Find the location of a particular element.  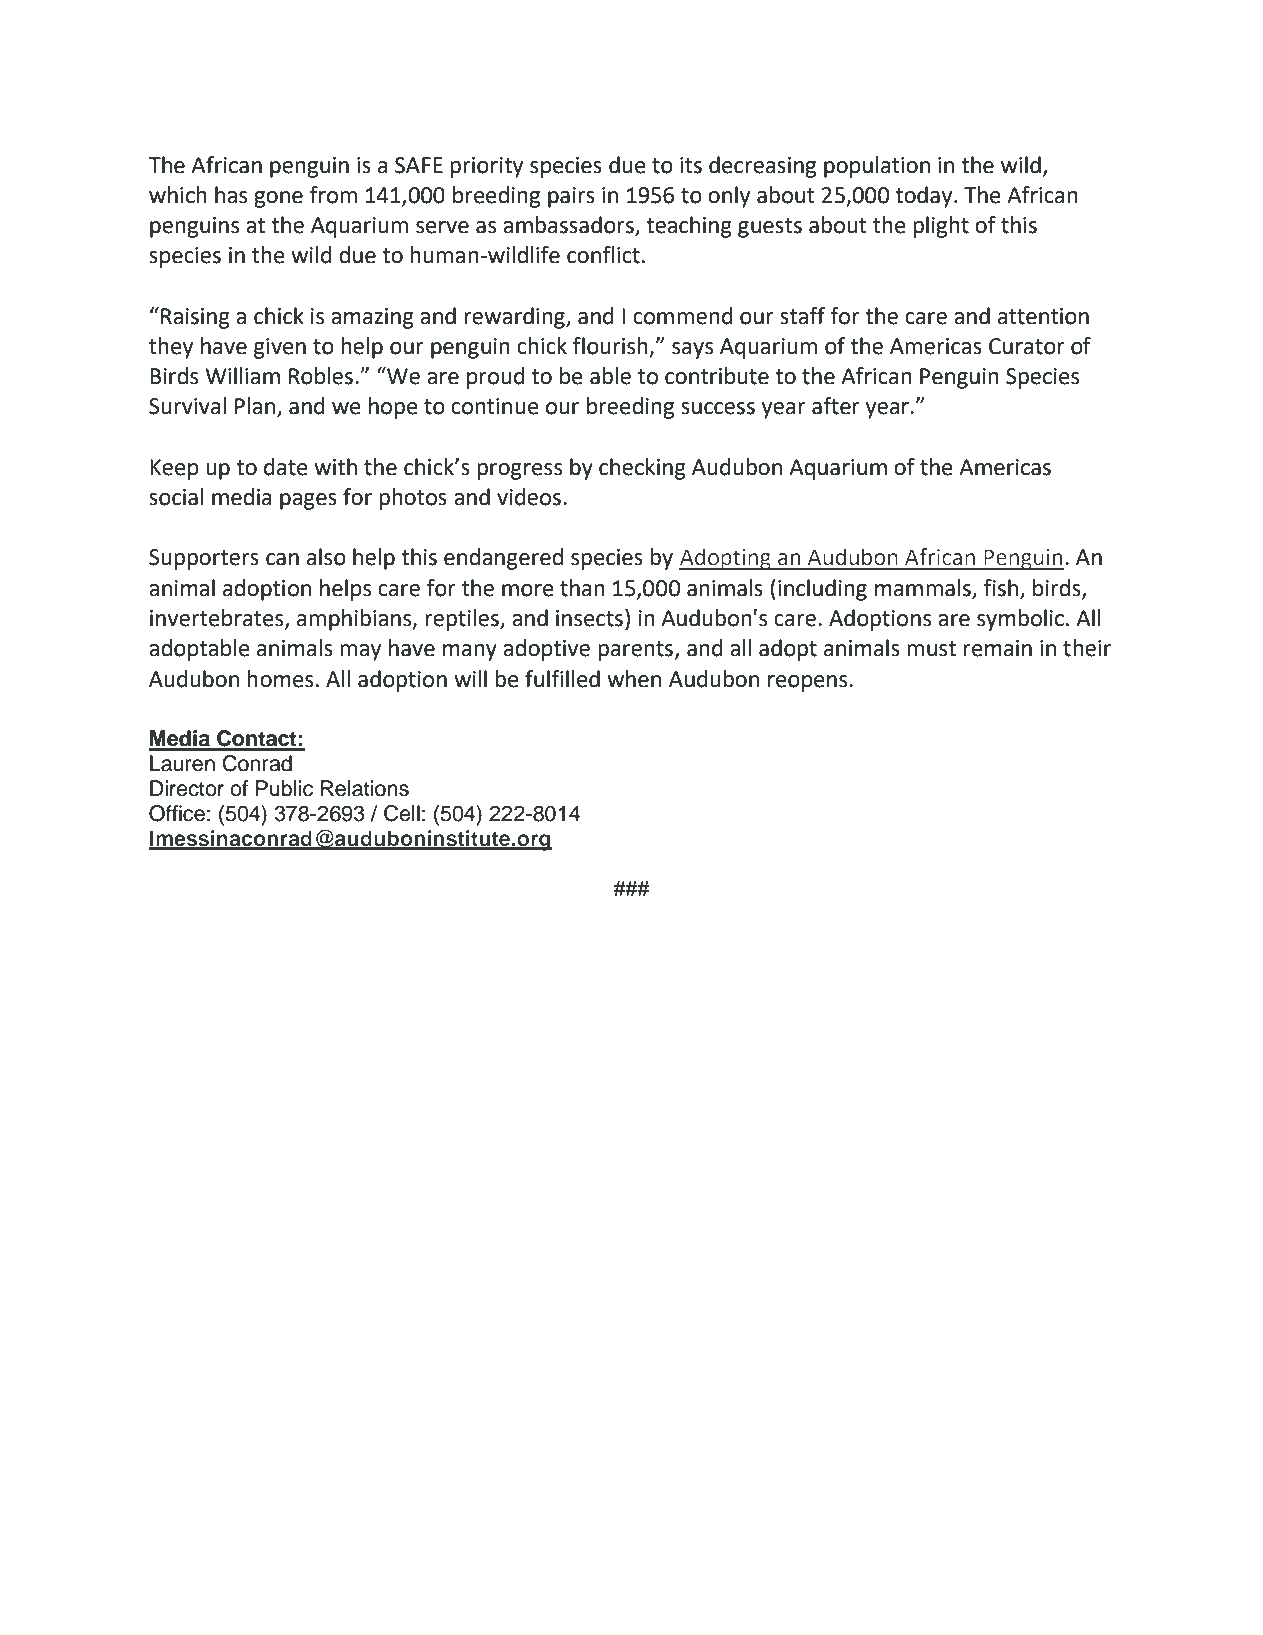

checking is located at coordinates (642, 469).
